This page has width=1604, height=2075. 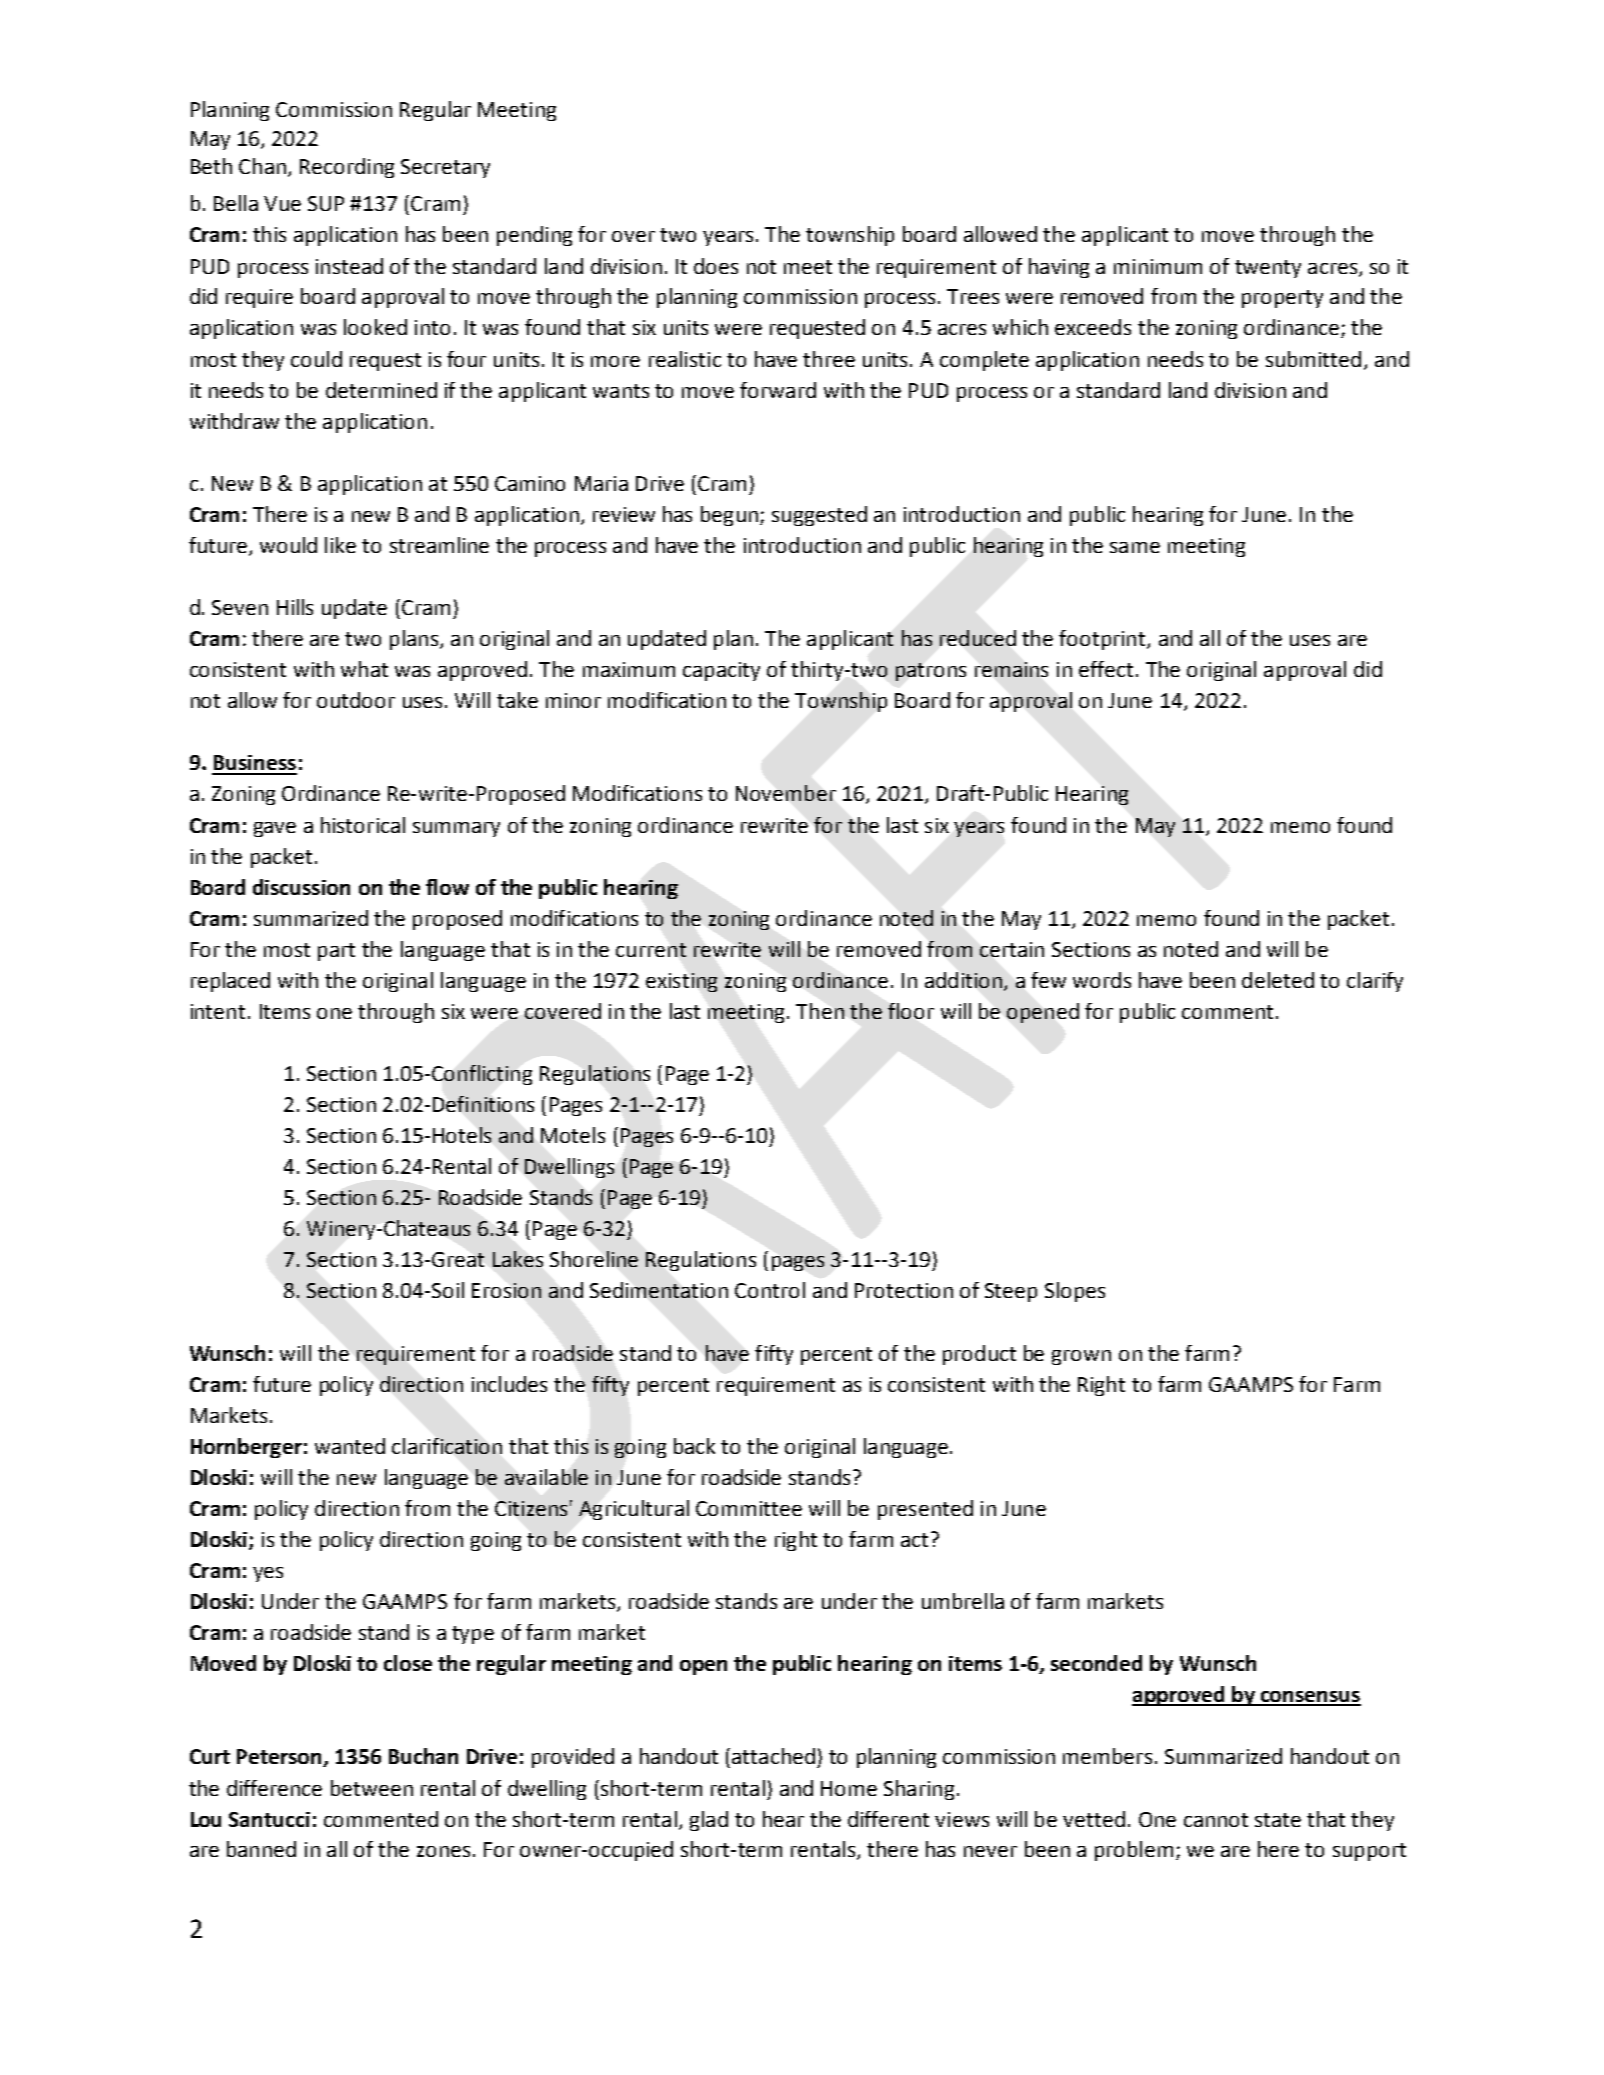 I want to click on back, so click(x=694, y=1446).
